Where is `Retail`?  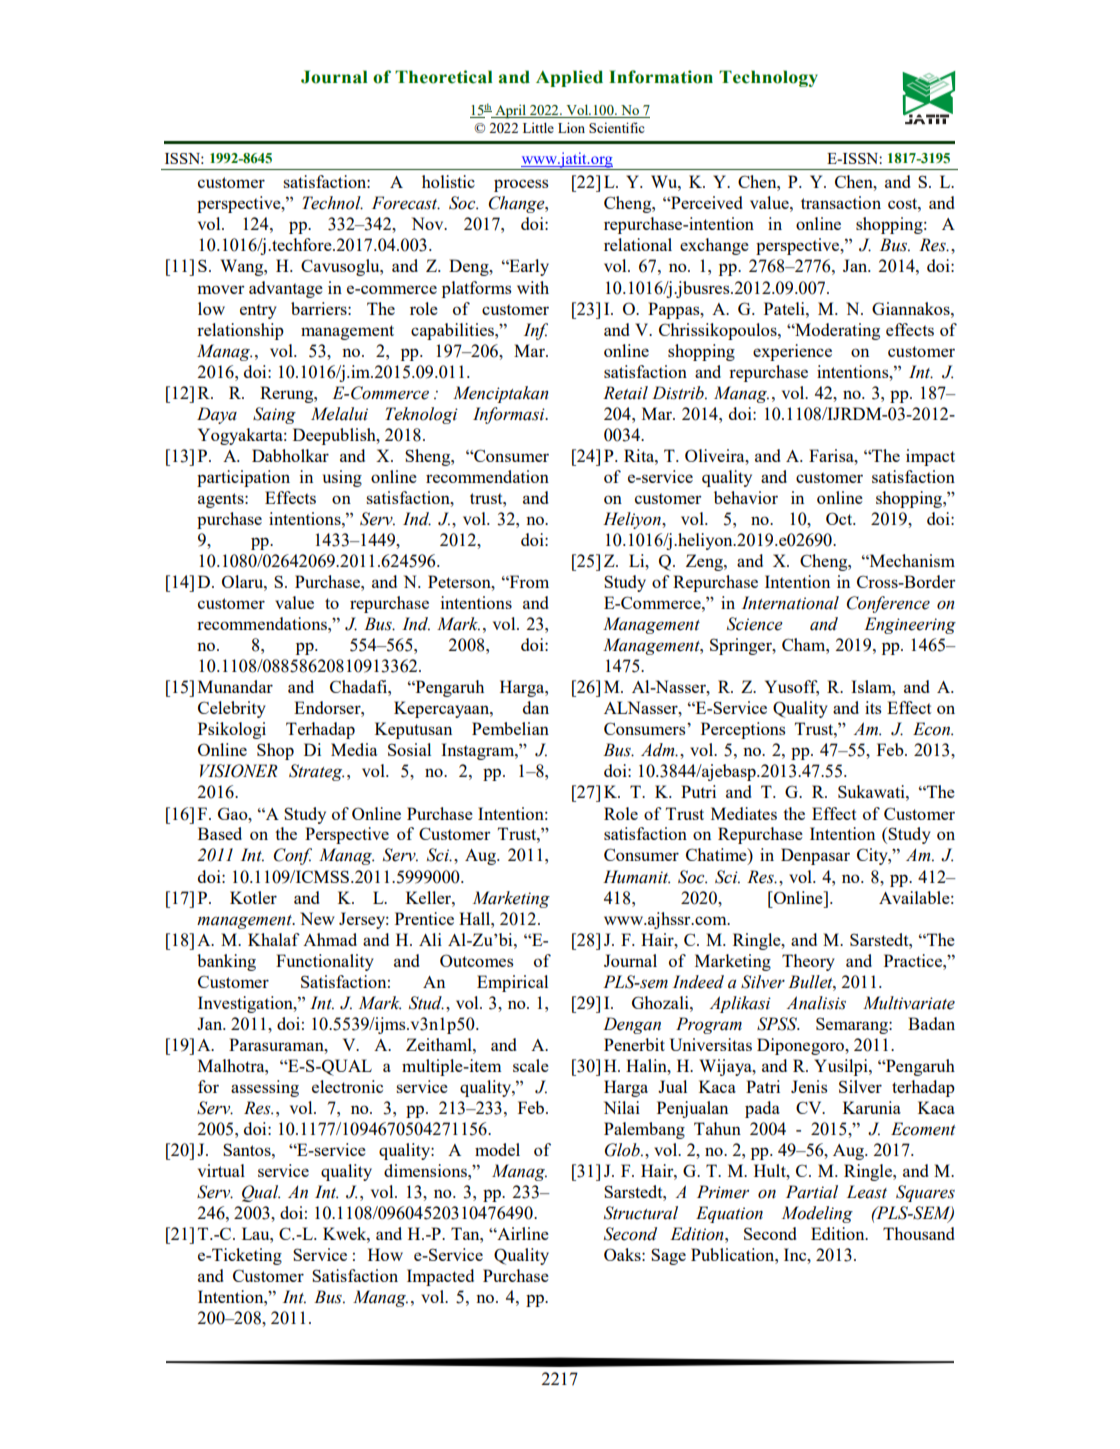
Retail is located at coordinates (625, 393).
